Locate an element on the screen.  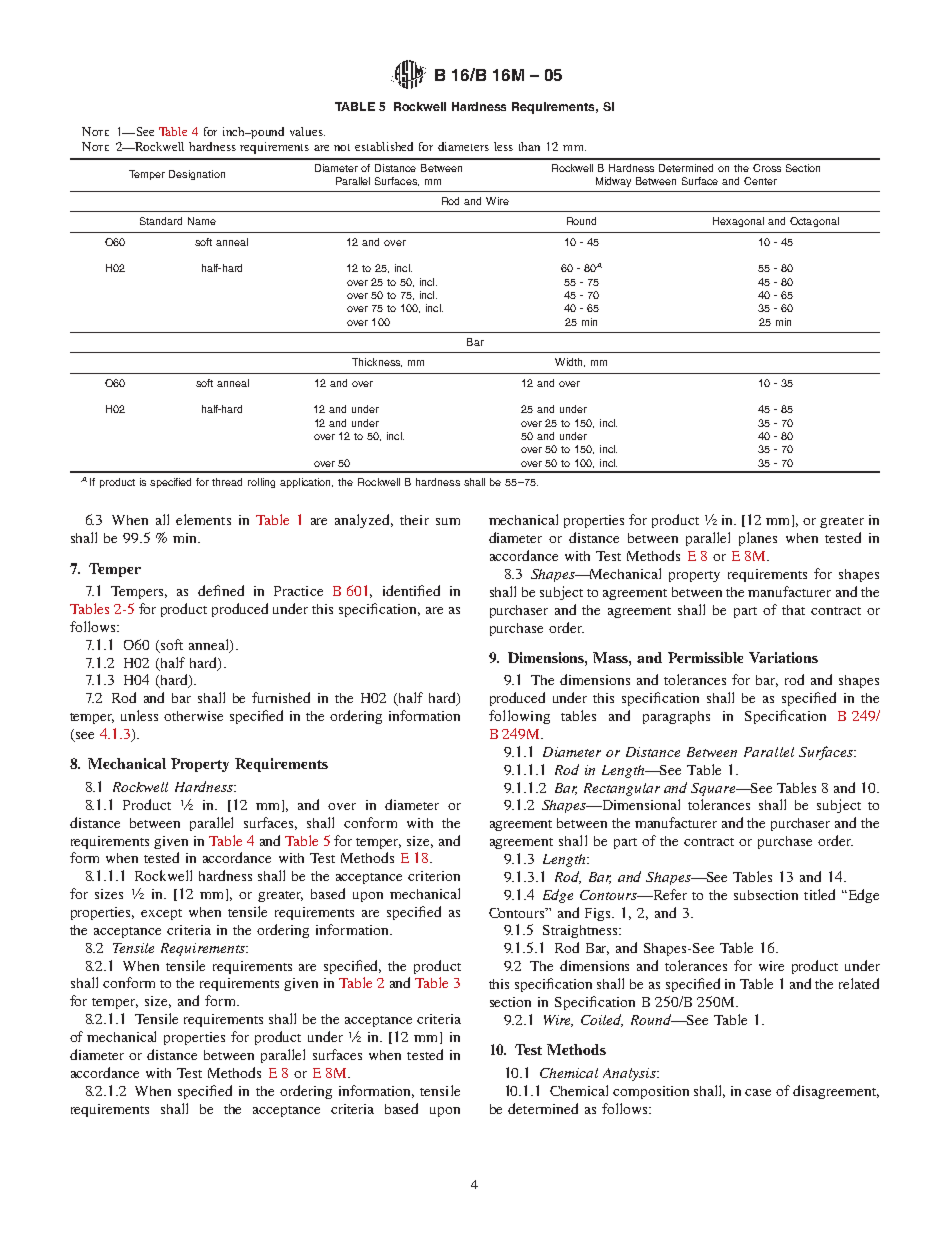
otherwise is located at coordinates (193, 716).
